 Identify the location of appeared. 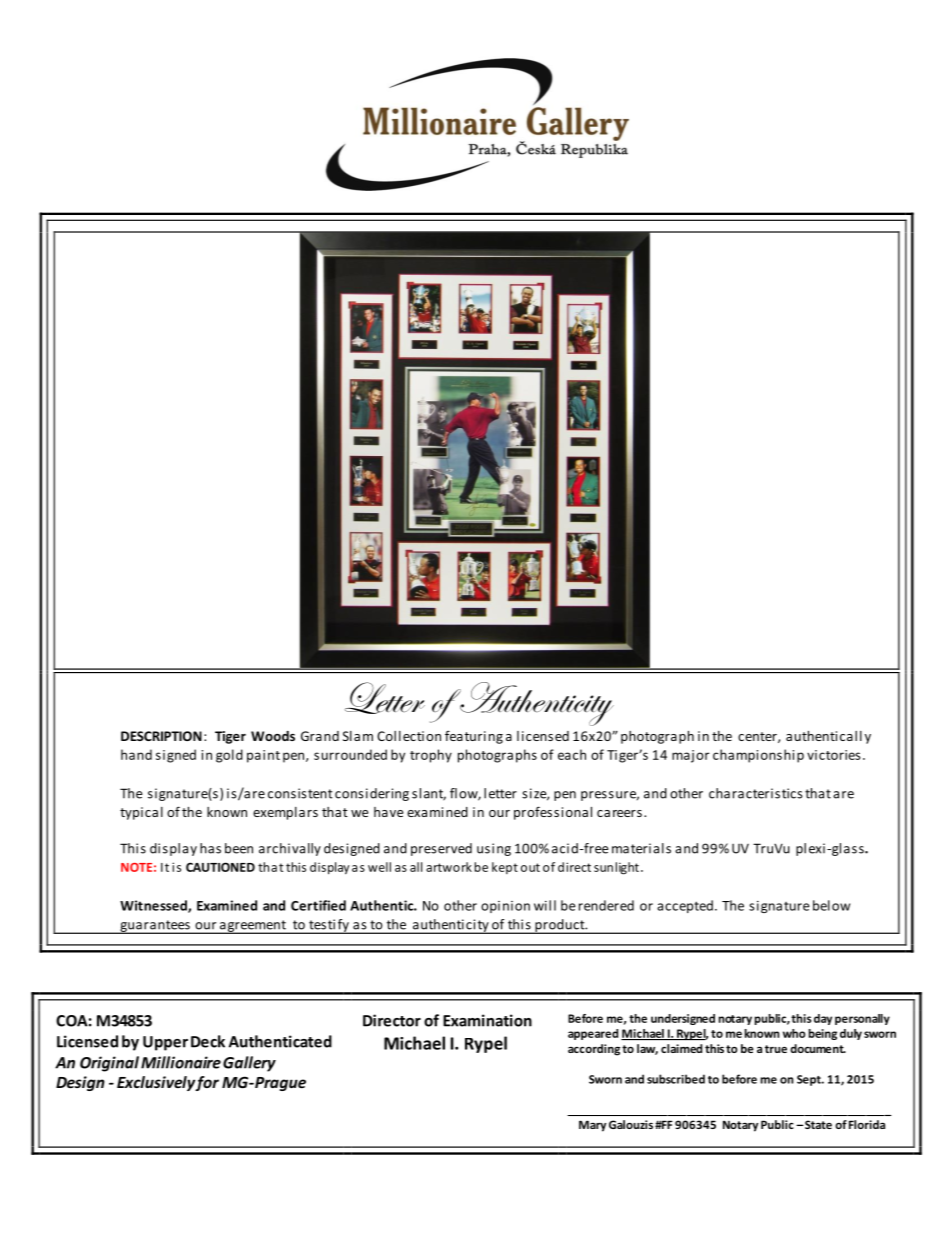
(593, 1034).
